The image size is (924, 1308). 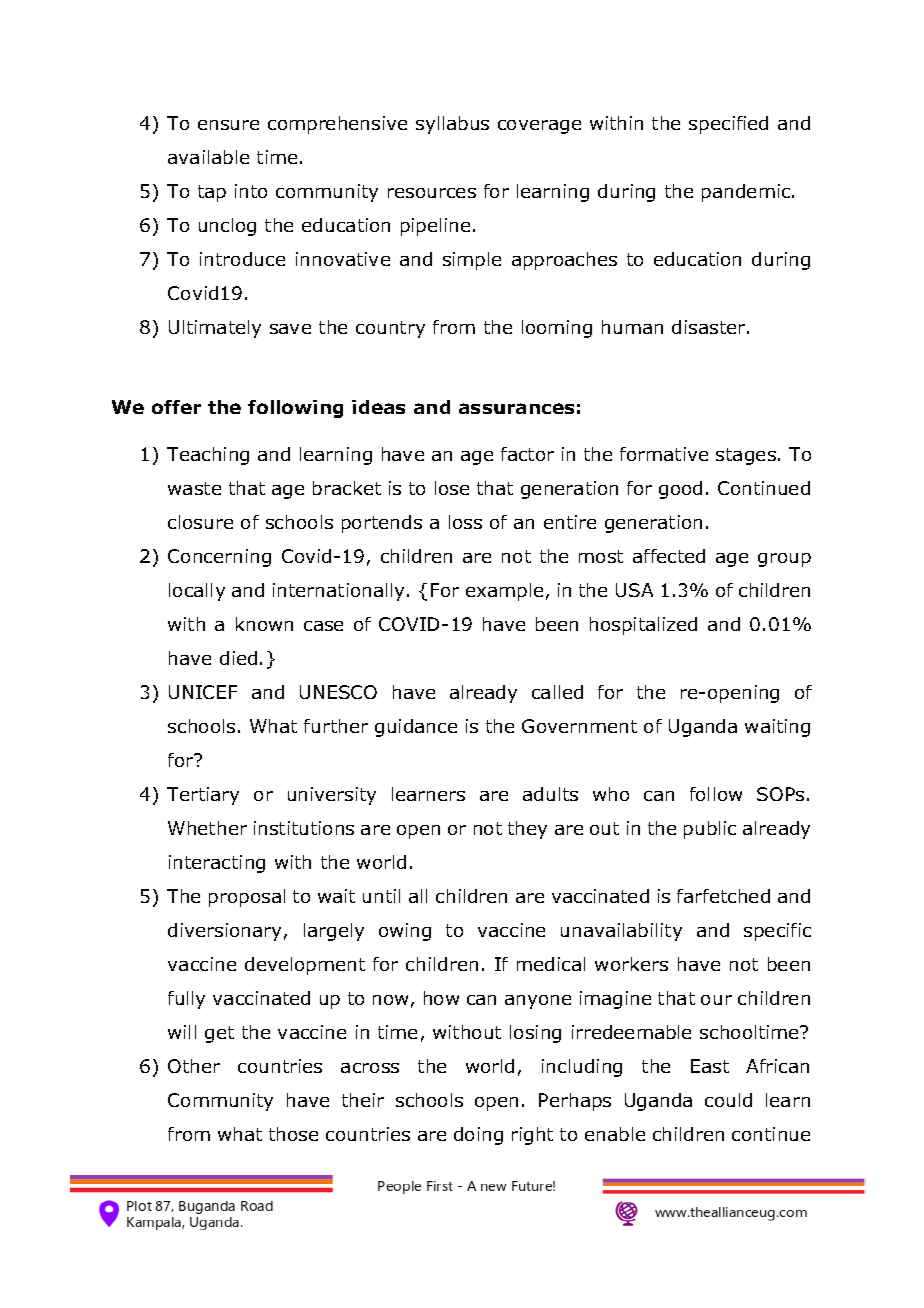 I want to click on medical, so click(x=551, y=964).
